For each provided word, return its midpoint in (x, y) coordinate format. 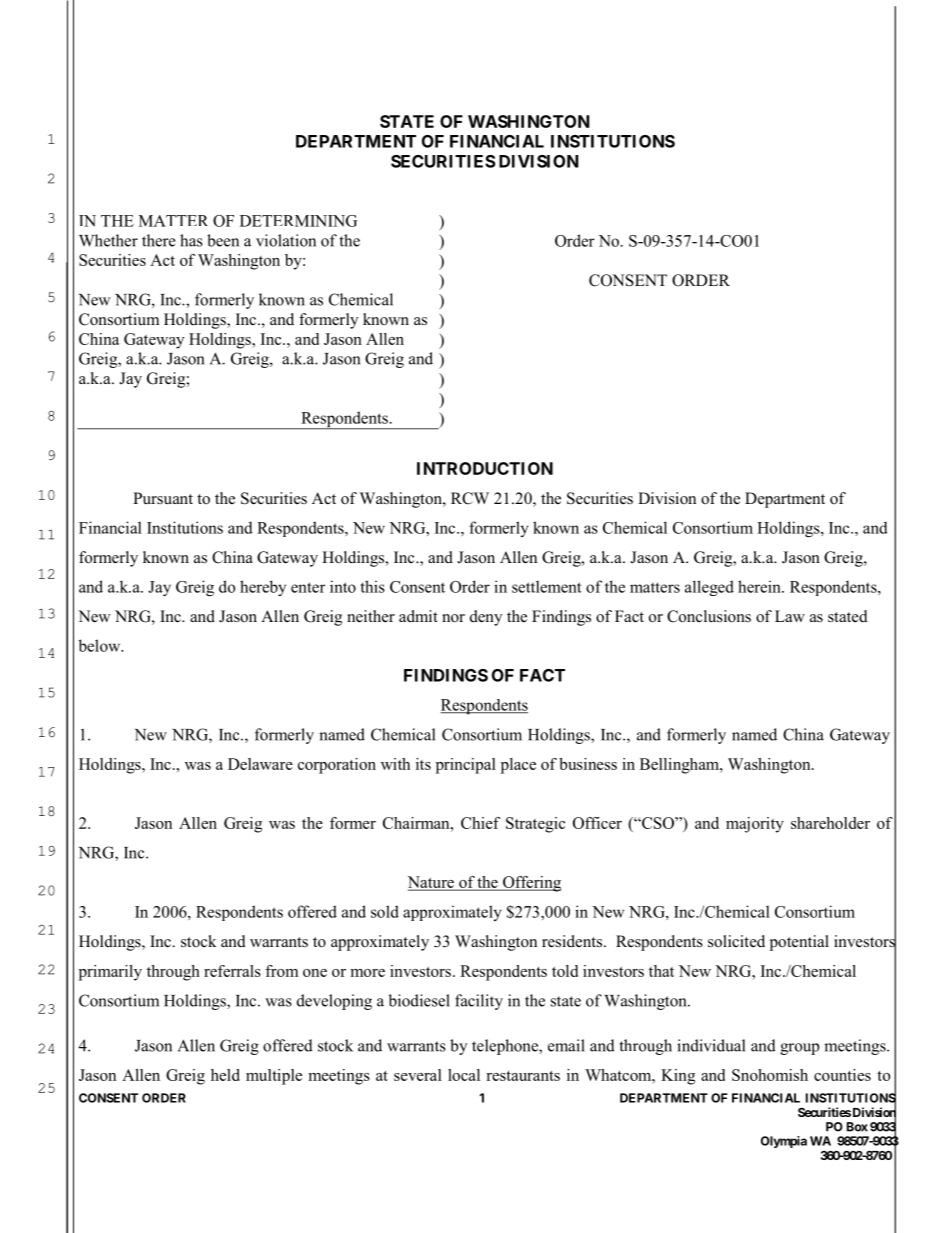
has (191, 240)
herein (760, 586)
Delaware (260, 764)
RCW (470, 498)
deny (486, 618)
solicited (736, 941)
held (225, 1075)
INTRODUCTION (485, 468)
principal (466, 766)
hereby (263, 588)
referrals (232, 971)
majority (755, 825)
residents (573, 941)
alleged (709, 588)
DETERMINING (298, 221)
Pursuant (163, 498)
